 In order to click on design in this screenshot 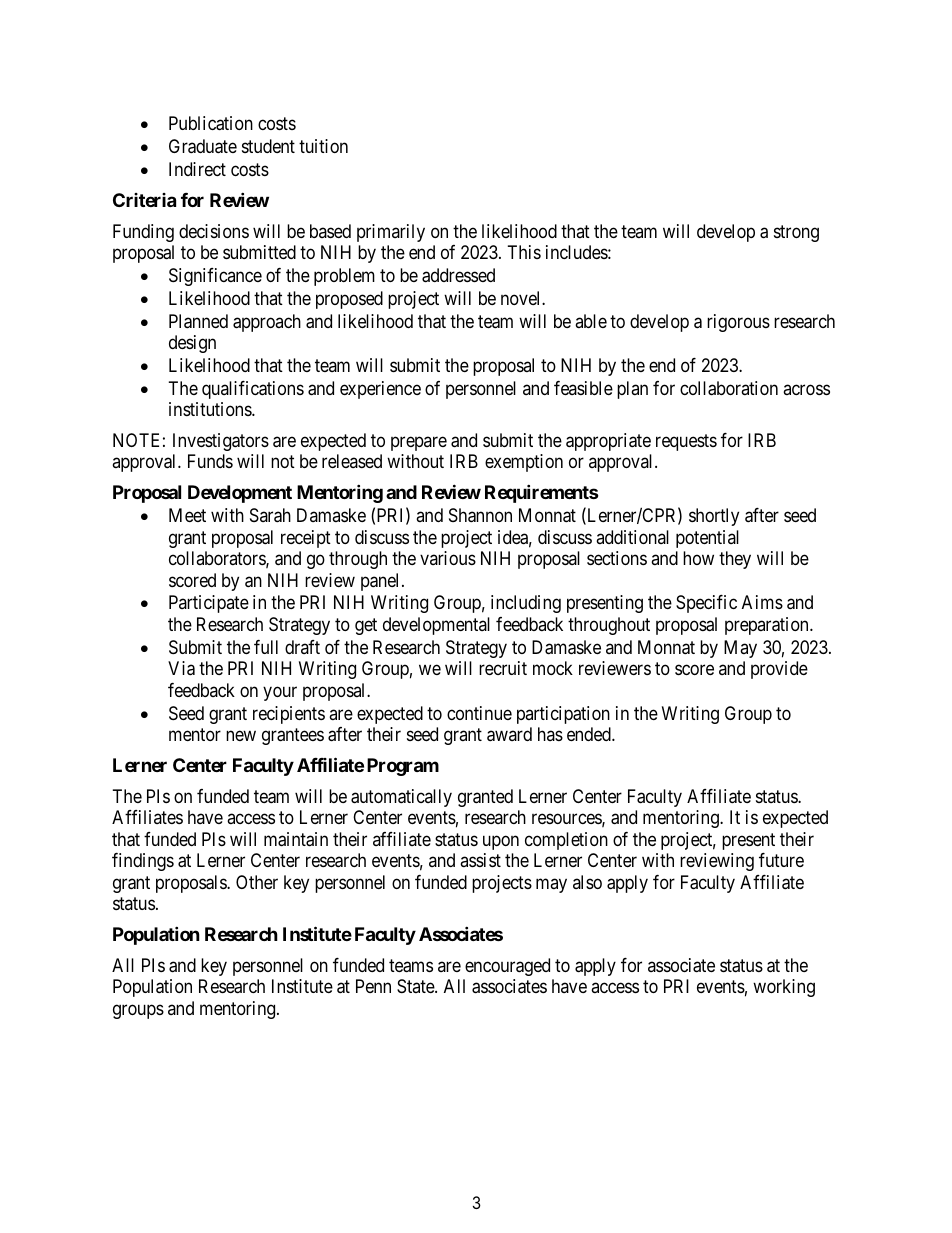, I will do `click(192, 344)`.
